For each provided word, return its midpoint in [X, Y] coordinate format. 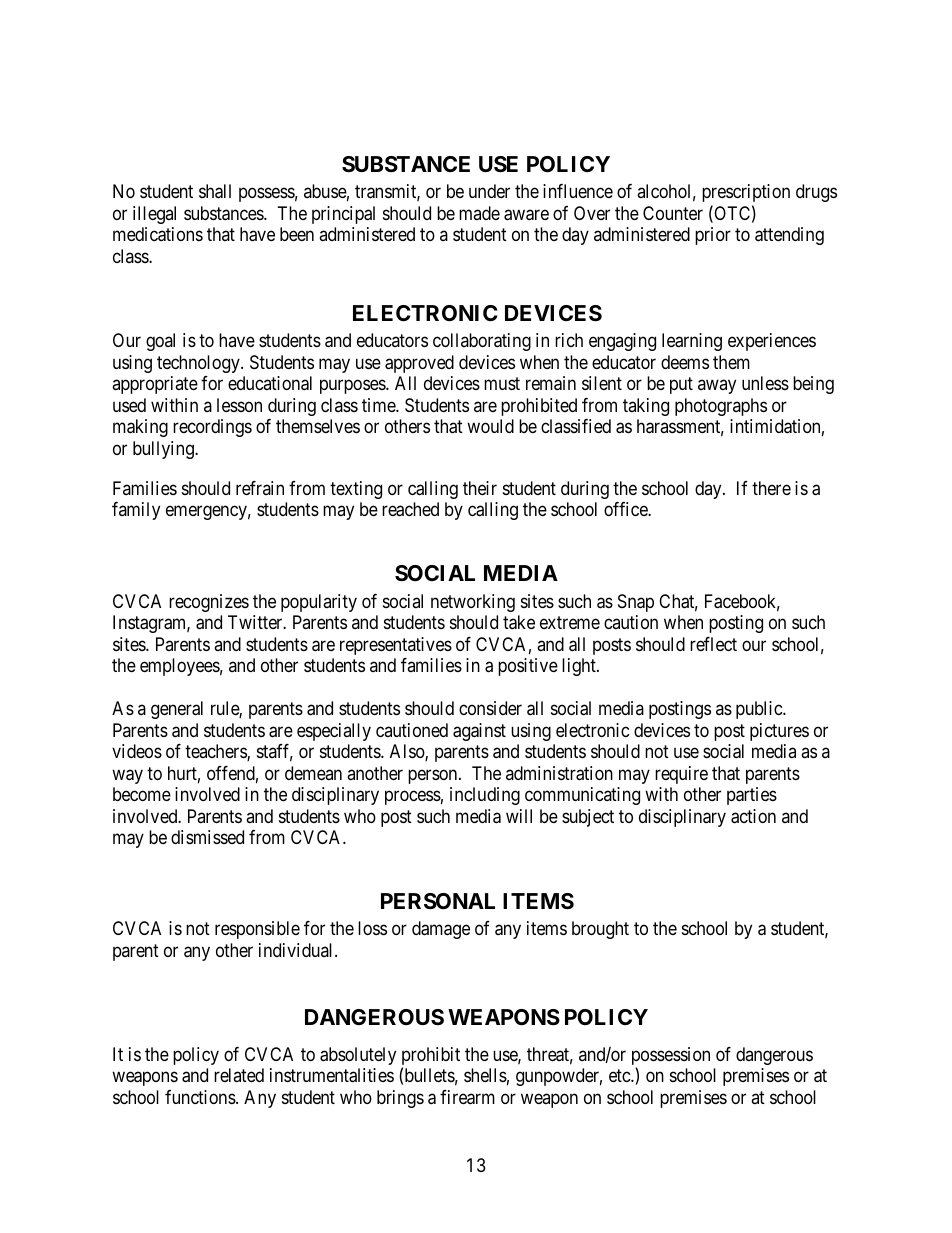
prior [713, 236]
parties [752, 796]
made [479, 213]
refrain [260, 488]
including [485, 796]
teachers [216, 752]
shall [215, 191]
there [771, 488]
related [239, 1075]
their [480, 488]
